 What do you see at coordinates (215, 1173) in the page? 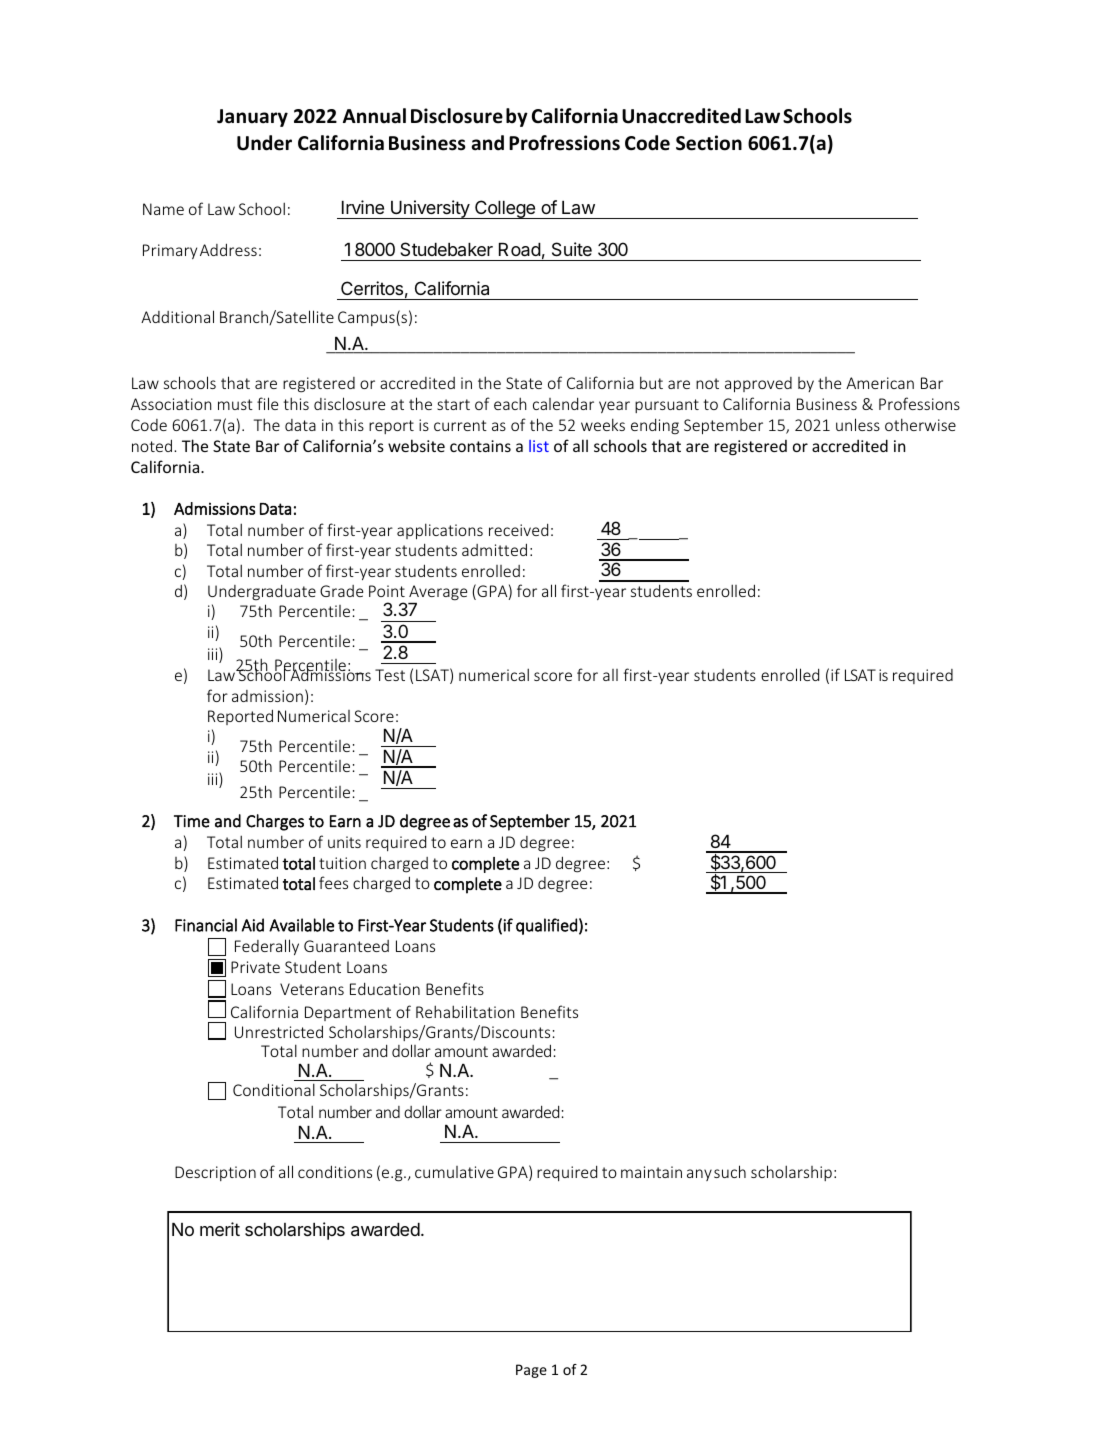
I see `Description` at bounding box center [215, 1173].
